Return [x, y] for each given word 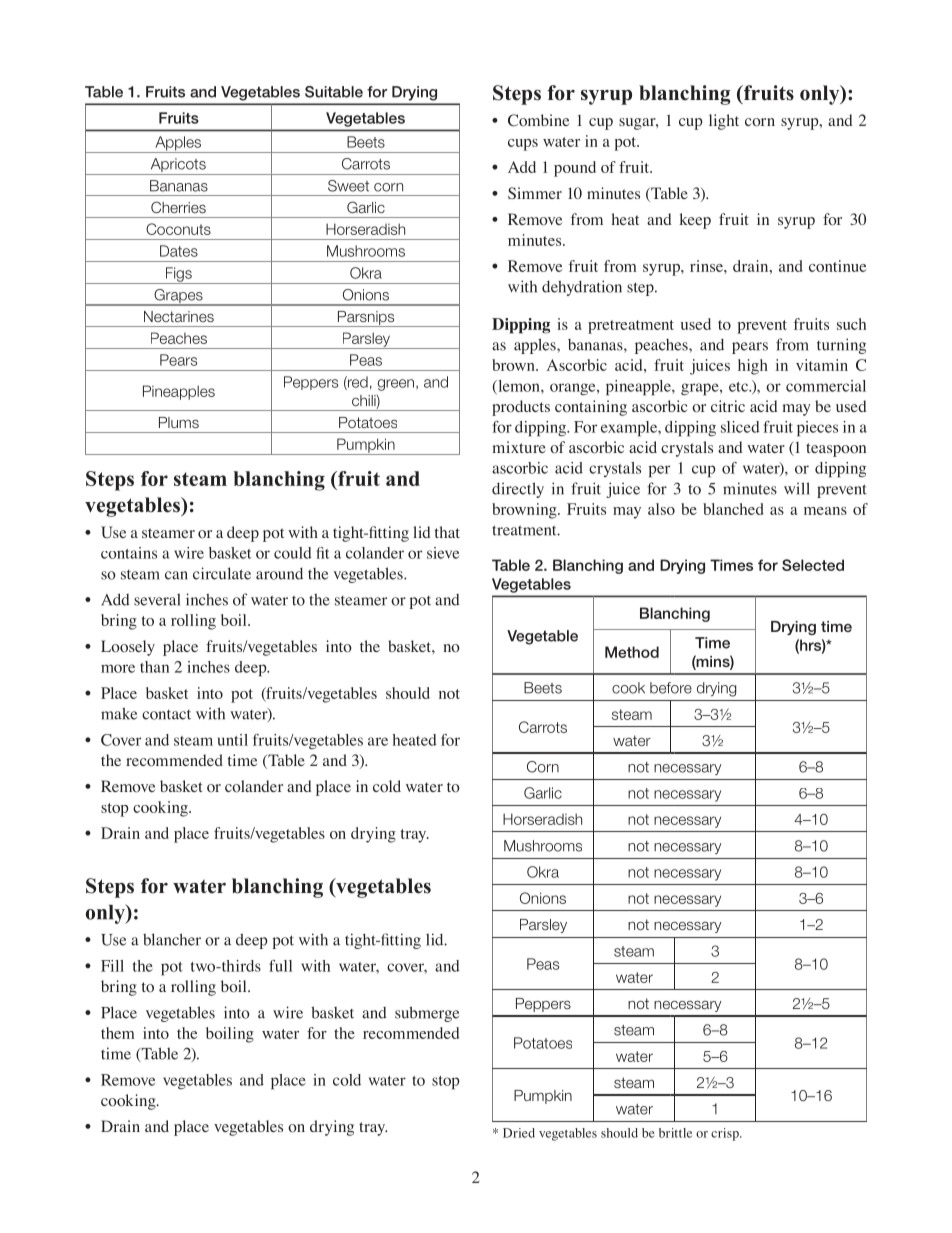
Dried [519, 1133]
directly [518, 490]
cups [523, 145]
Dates [179, 251]
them [118, 1033]
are [378, 741]
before [671, 688]
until [233, 740]
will [797, 488]
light [724, 122]
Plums [179, 422]
